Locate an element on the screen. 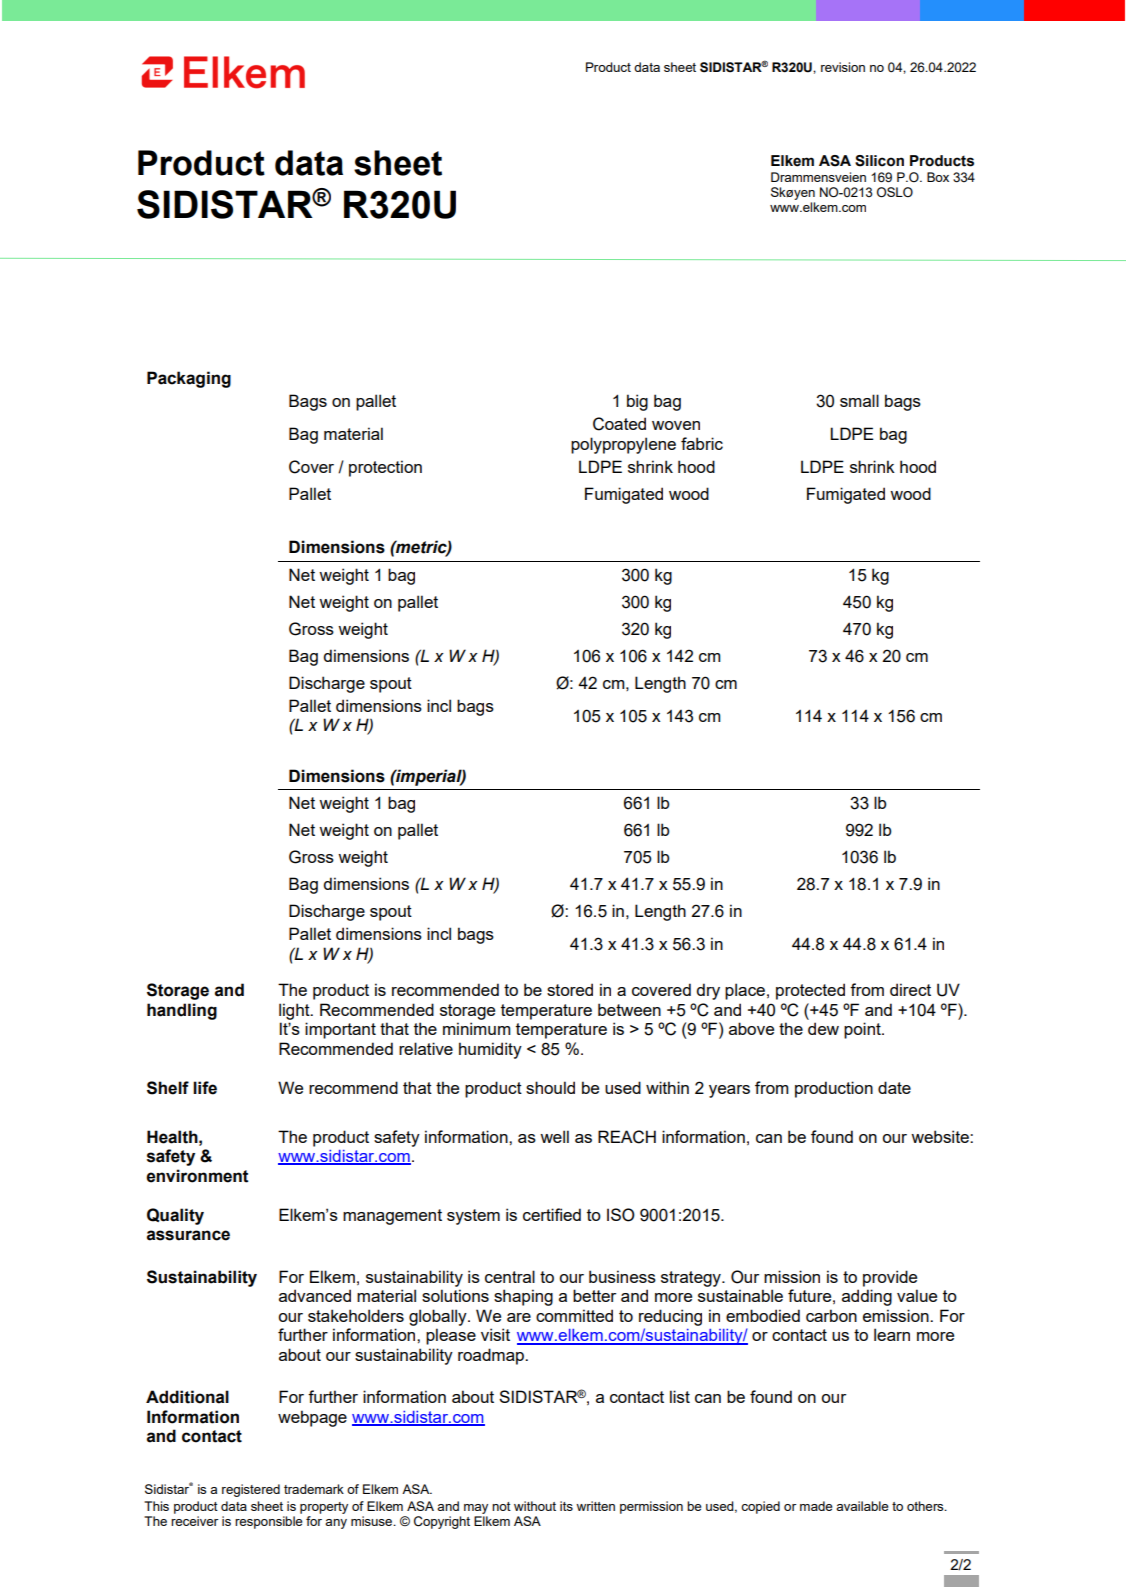 Image resolution: width=1126 pixels, height=1593 pixels. without is located at coordinates (535, 1506).
